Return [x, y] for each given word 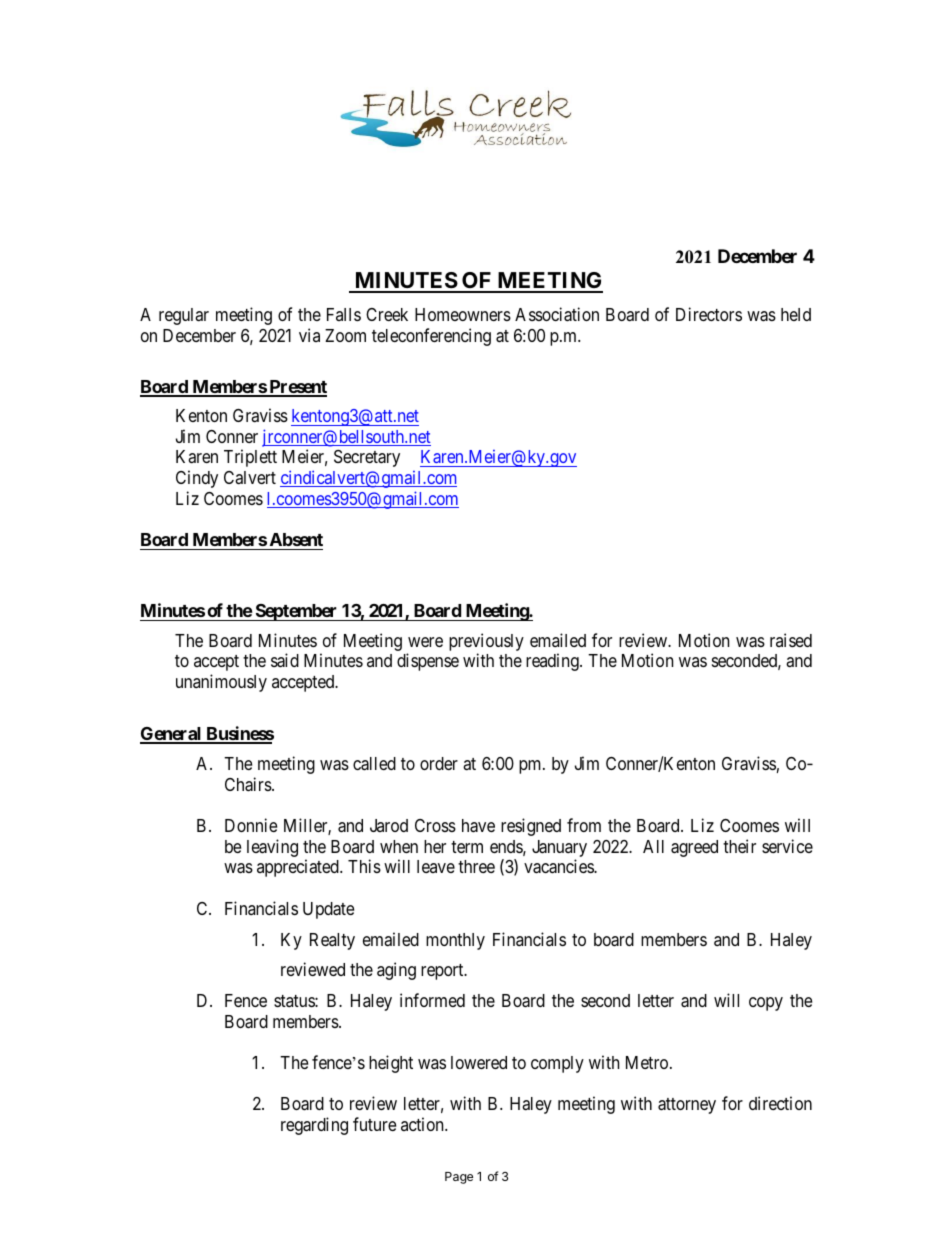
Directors [709, 314]
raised [791, 640]
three [476, 866]
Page [459, 1178]
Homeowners [463, 314]
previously [486, 643]
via [309, 335]
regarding [314, 1126]
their [739, 846]
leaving [272, 848]
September [296, 612]
